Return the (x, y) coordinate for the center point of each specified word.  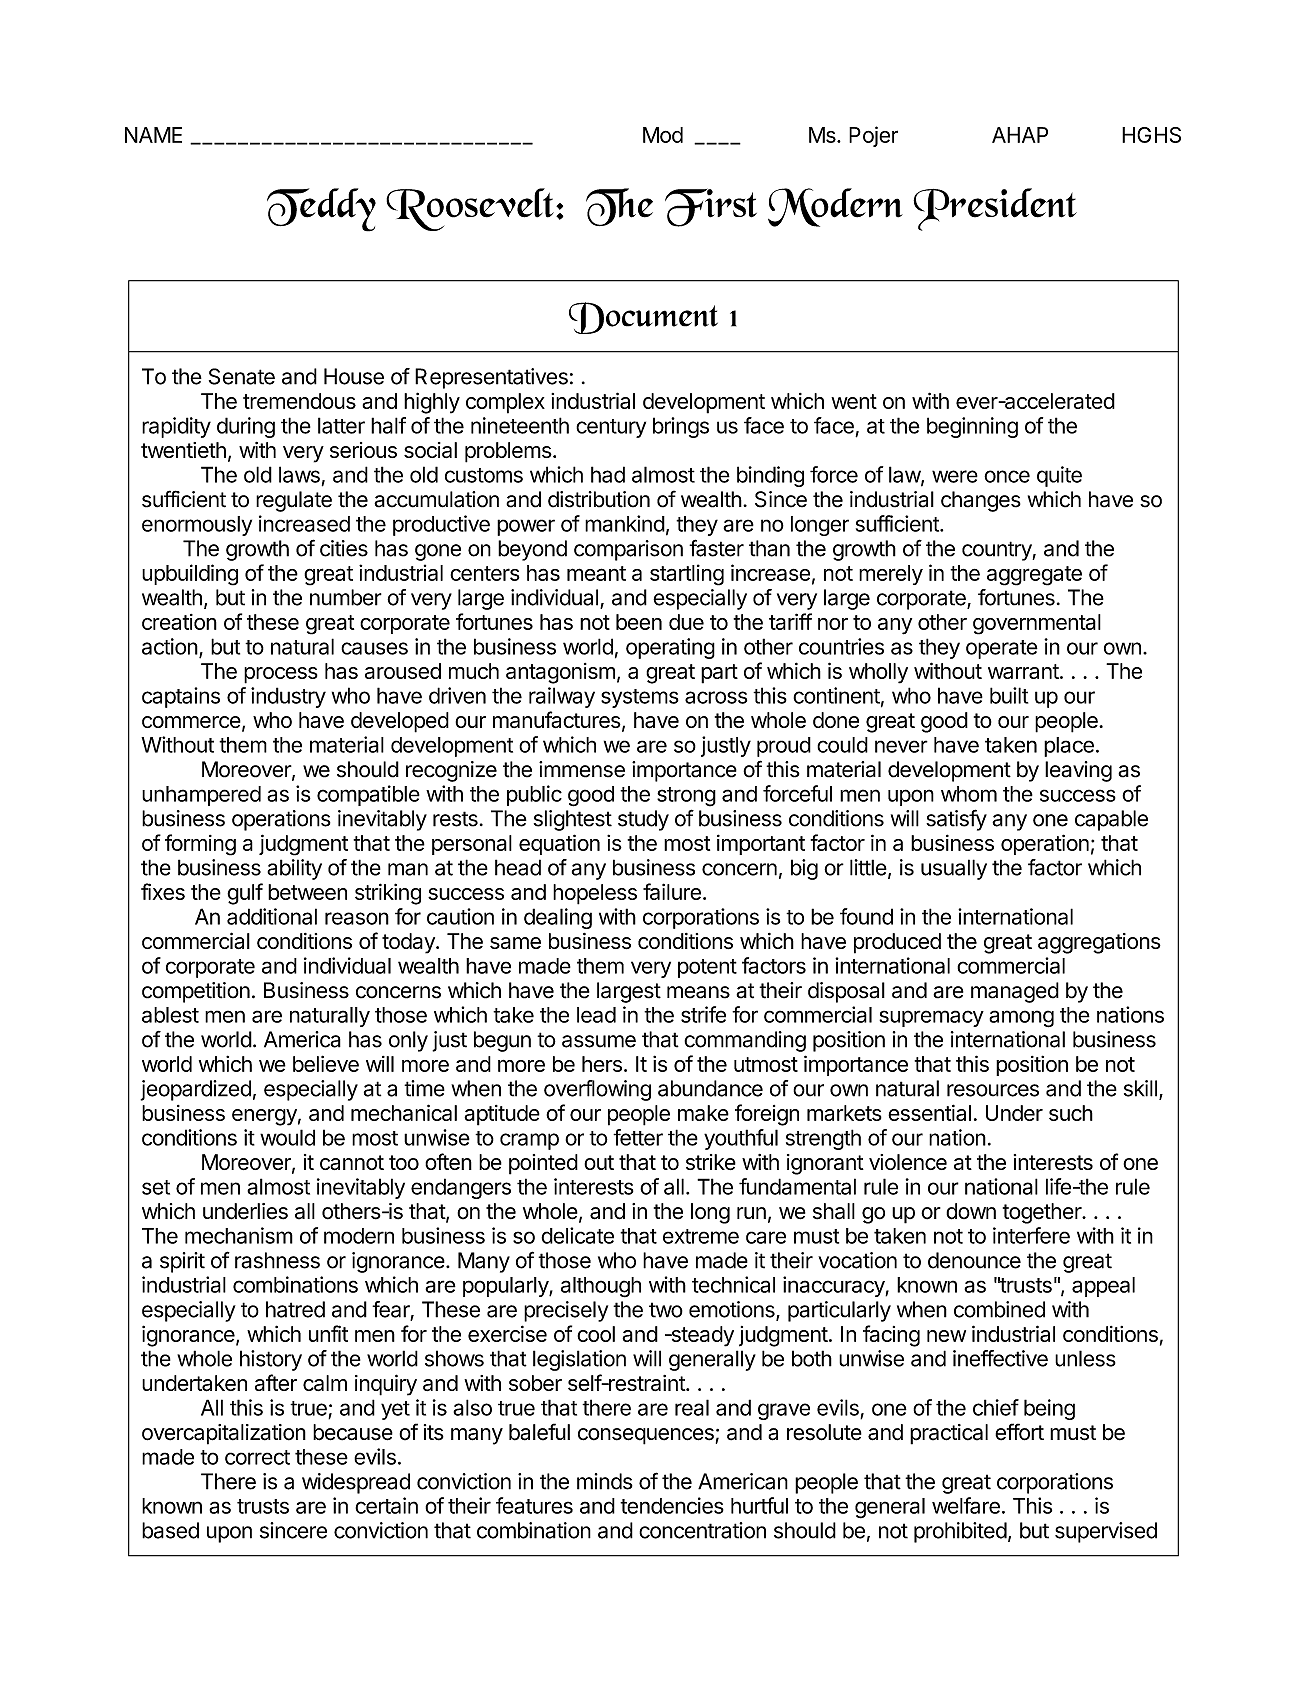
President (995, 209)
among (1021, 1019)
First (711, 208)
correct (257, 1457)
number (346, 597)
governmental (1037, 624)
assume (599, 1041)
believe (326, 1063)
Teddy (321, 210)
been (639, 622)
